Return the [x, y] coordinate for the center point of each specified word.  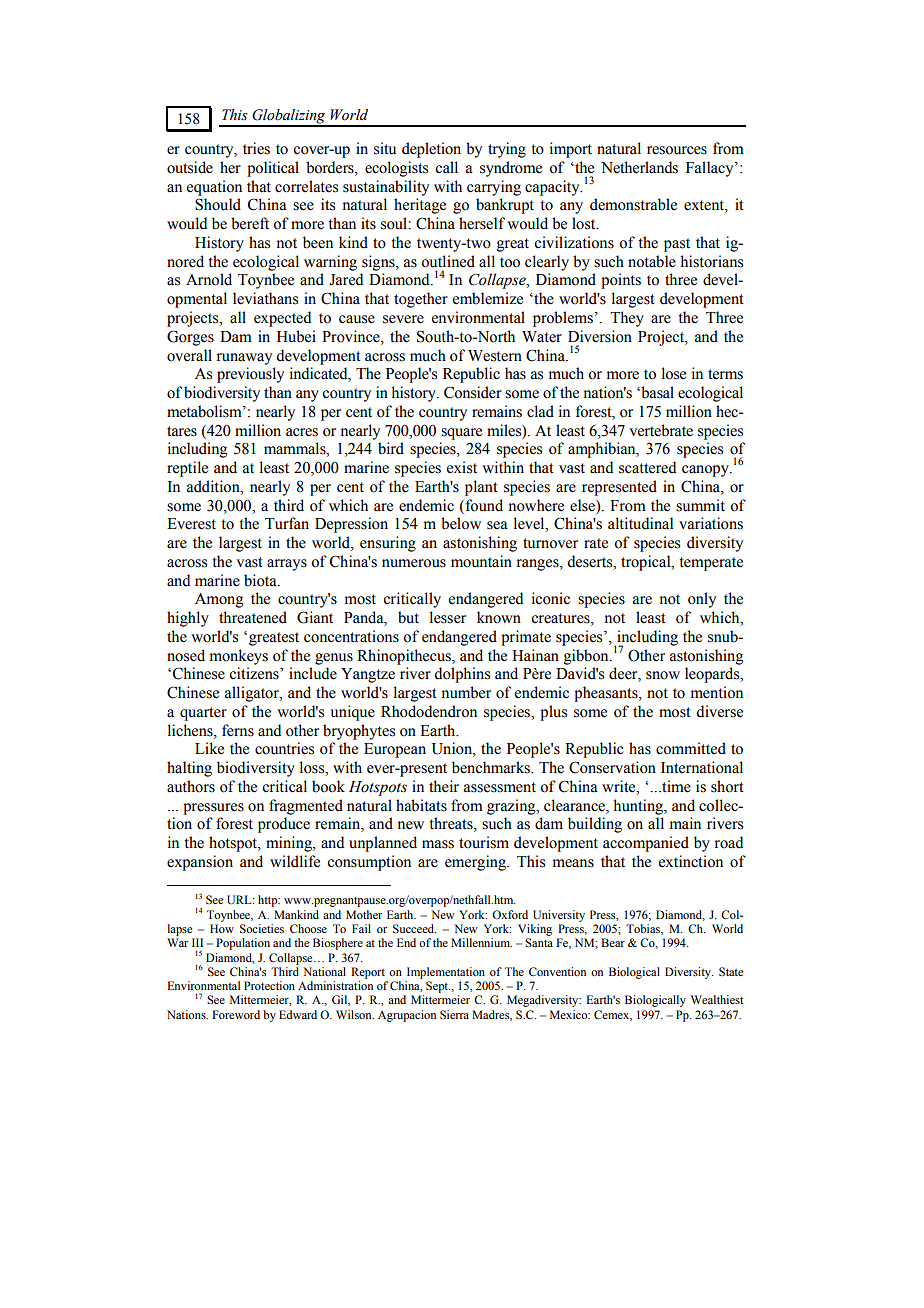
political [273, 169]
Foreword [236, 1014]
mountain [481, 561]
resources [677, 150]
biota [261, 580]
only [702, 600]
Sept [438, 987]
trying [507, 150]
